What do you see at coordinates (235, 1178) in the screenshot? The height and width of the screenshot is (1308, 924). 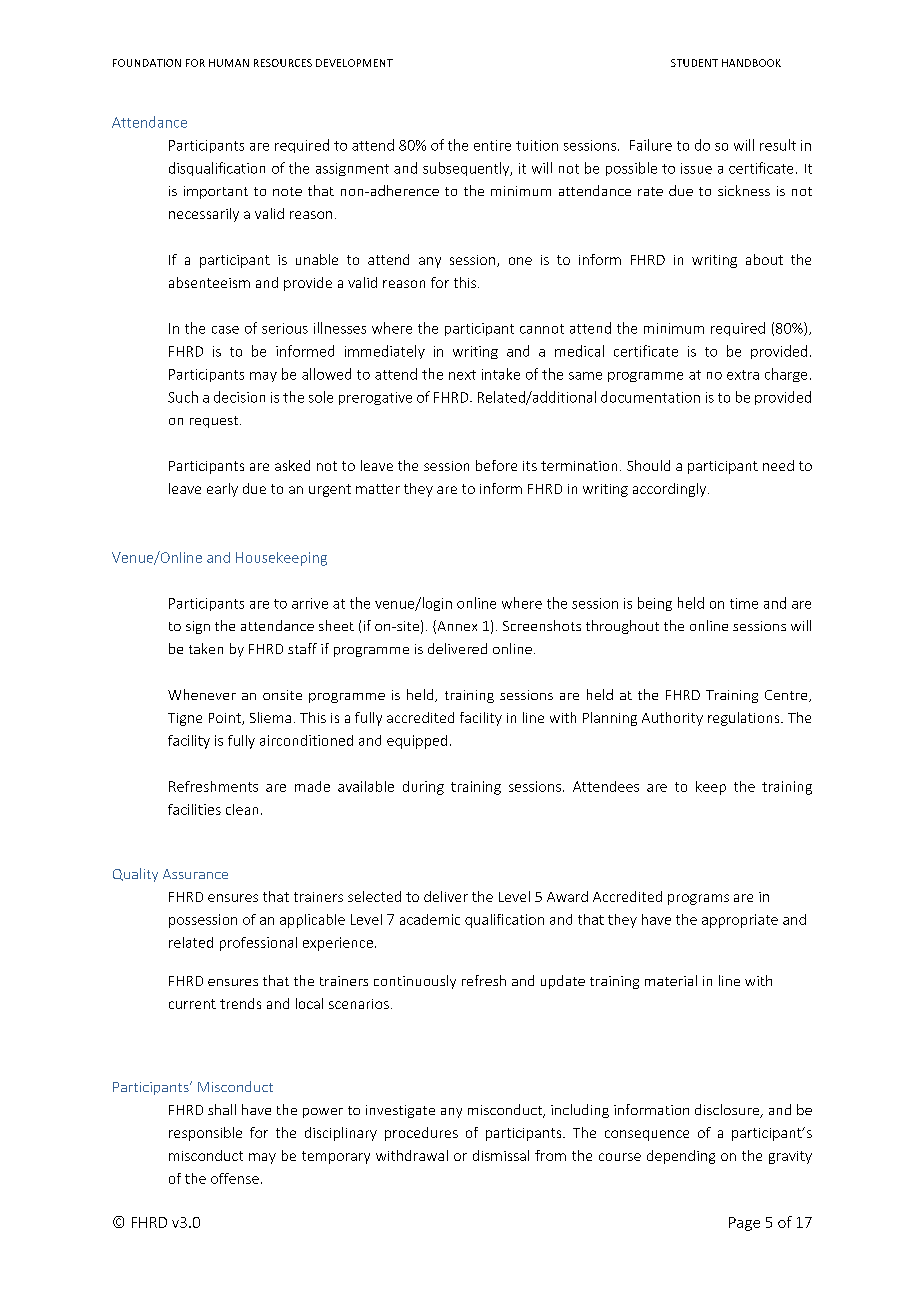 I see `offense` at bounding box center [235, 1178].
